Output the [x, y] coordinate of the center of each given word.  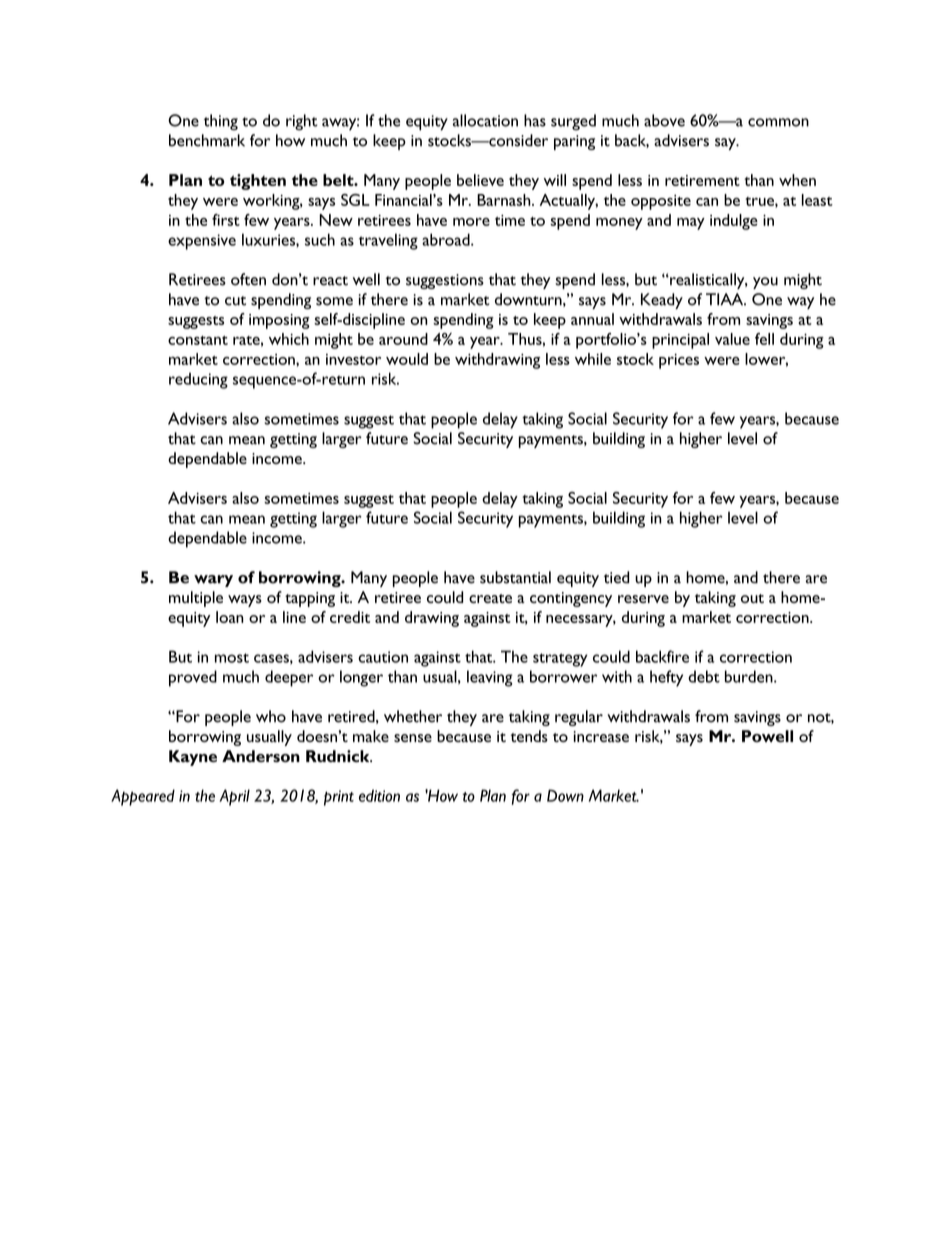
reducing [198, 380]
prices [679, 361]
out [752, 598]
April [234, 797]
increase [601, 736]
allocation [485, 120]
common [778, 122]
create [490, 598]
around [403, 339]
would [407, 359]
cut [235, 301]
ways [245, 601]
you [765, 283]
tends [529, 736]
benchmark [207, 140]
